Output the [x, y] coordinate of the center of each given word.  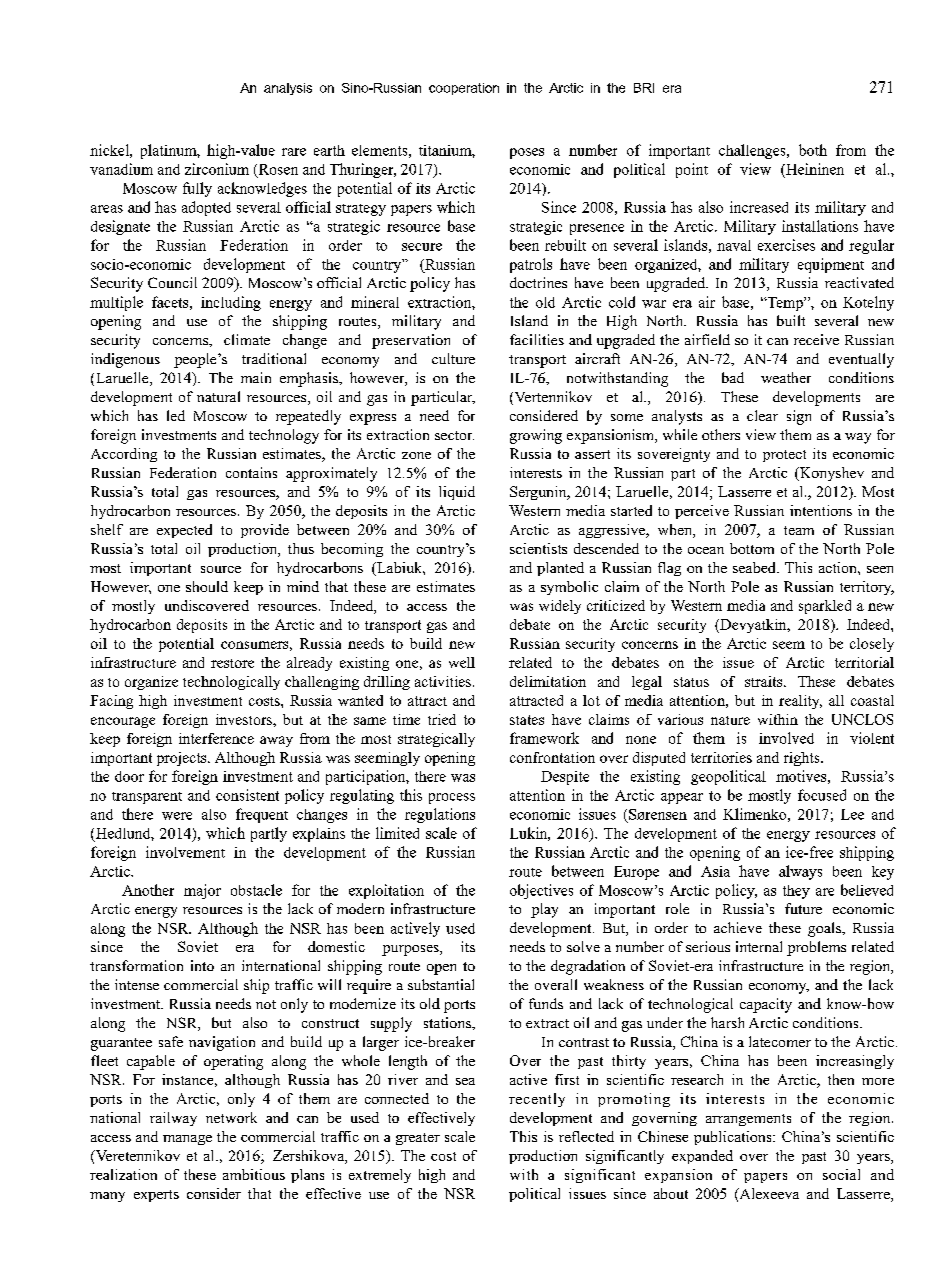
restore [232, 663]
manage [187, 1140]
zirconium [217, 169]
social [841, 1174]
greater [418, 1139]
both [813, 150]
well [462, 662]
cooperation [464, 89]
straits [765, 681]
